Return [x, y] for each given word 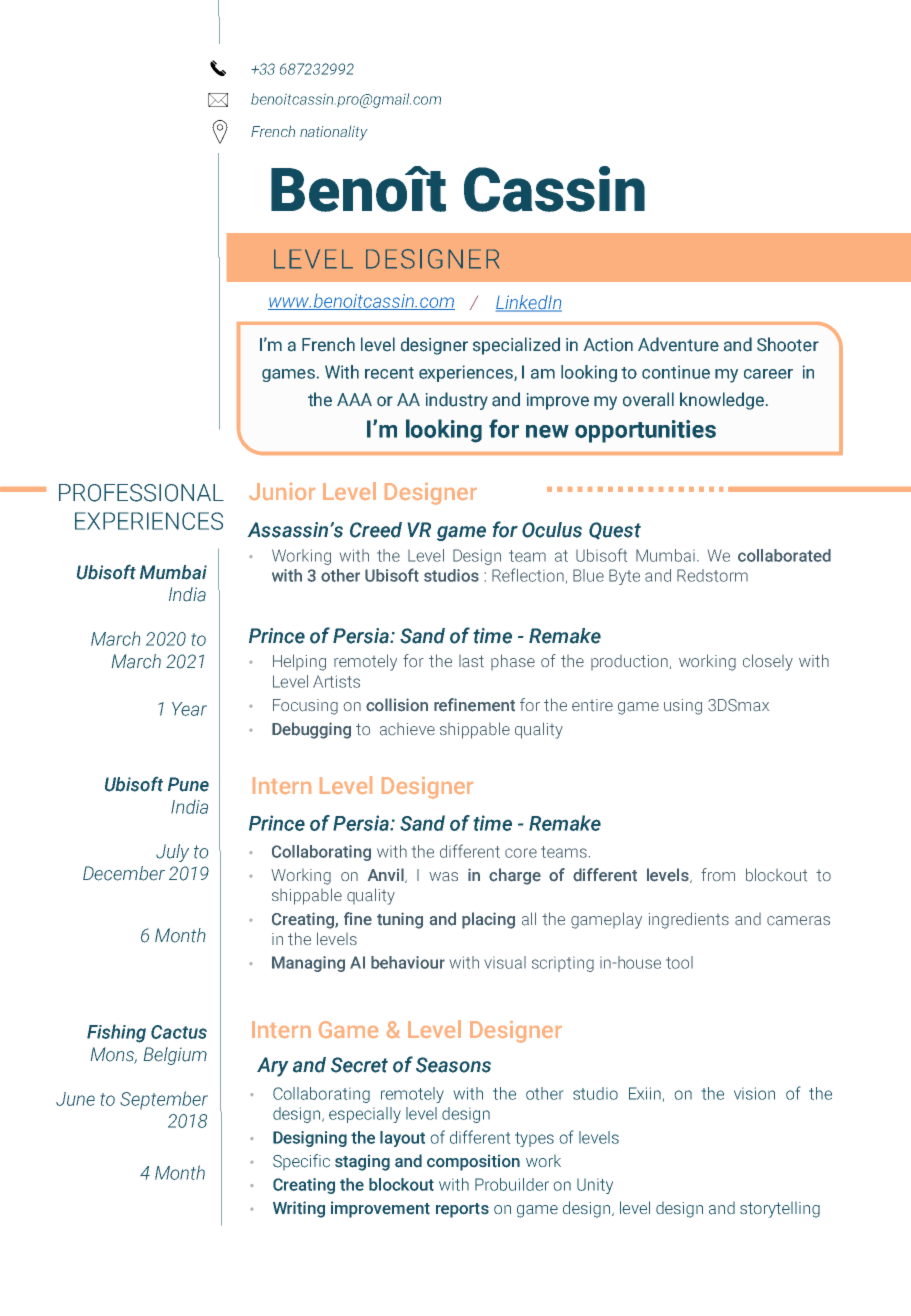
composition [473, 1163]
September [164, 1100]
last [471, 661]
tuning [400, 920]
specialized [516, 346]
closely [768, 662]
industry [457, 401]
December [124, 873]
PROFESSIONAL [141, 493]
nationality [333, 133]
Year [189, 709]
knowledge [722, 401]
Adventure [678, 344]
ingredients [689, 920]
